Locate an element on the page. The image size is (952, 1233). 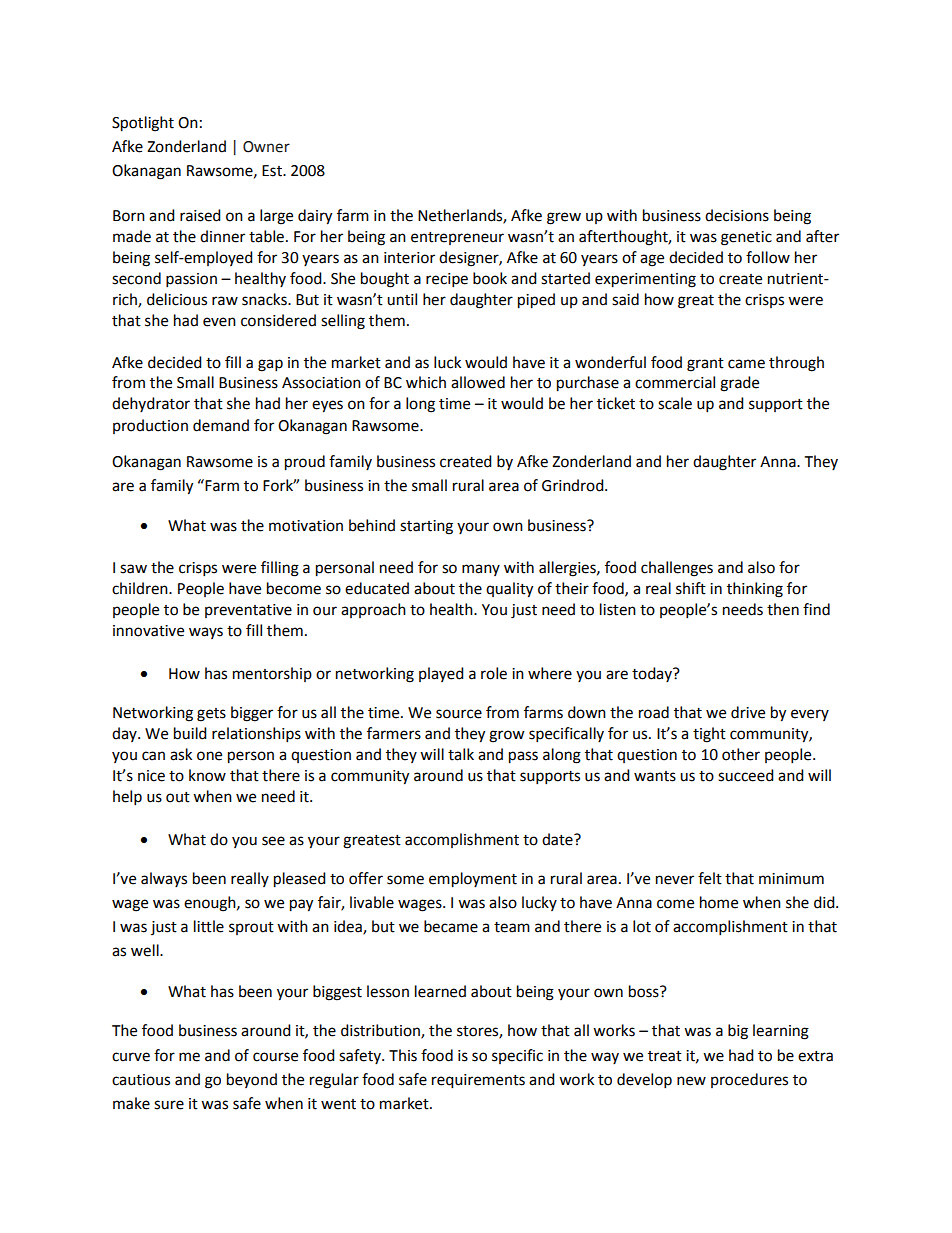
decisions is located at coordinates (737, 215).
